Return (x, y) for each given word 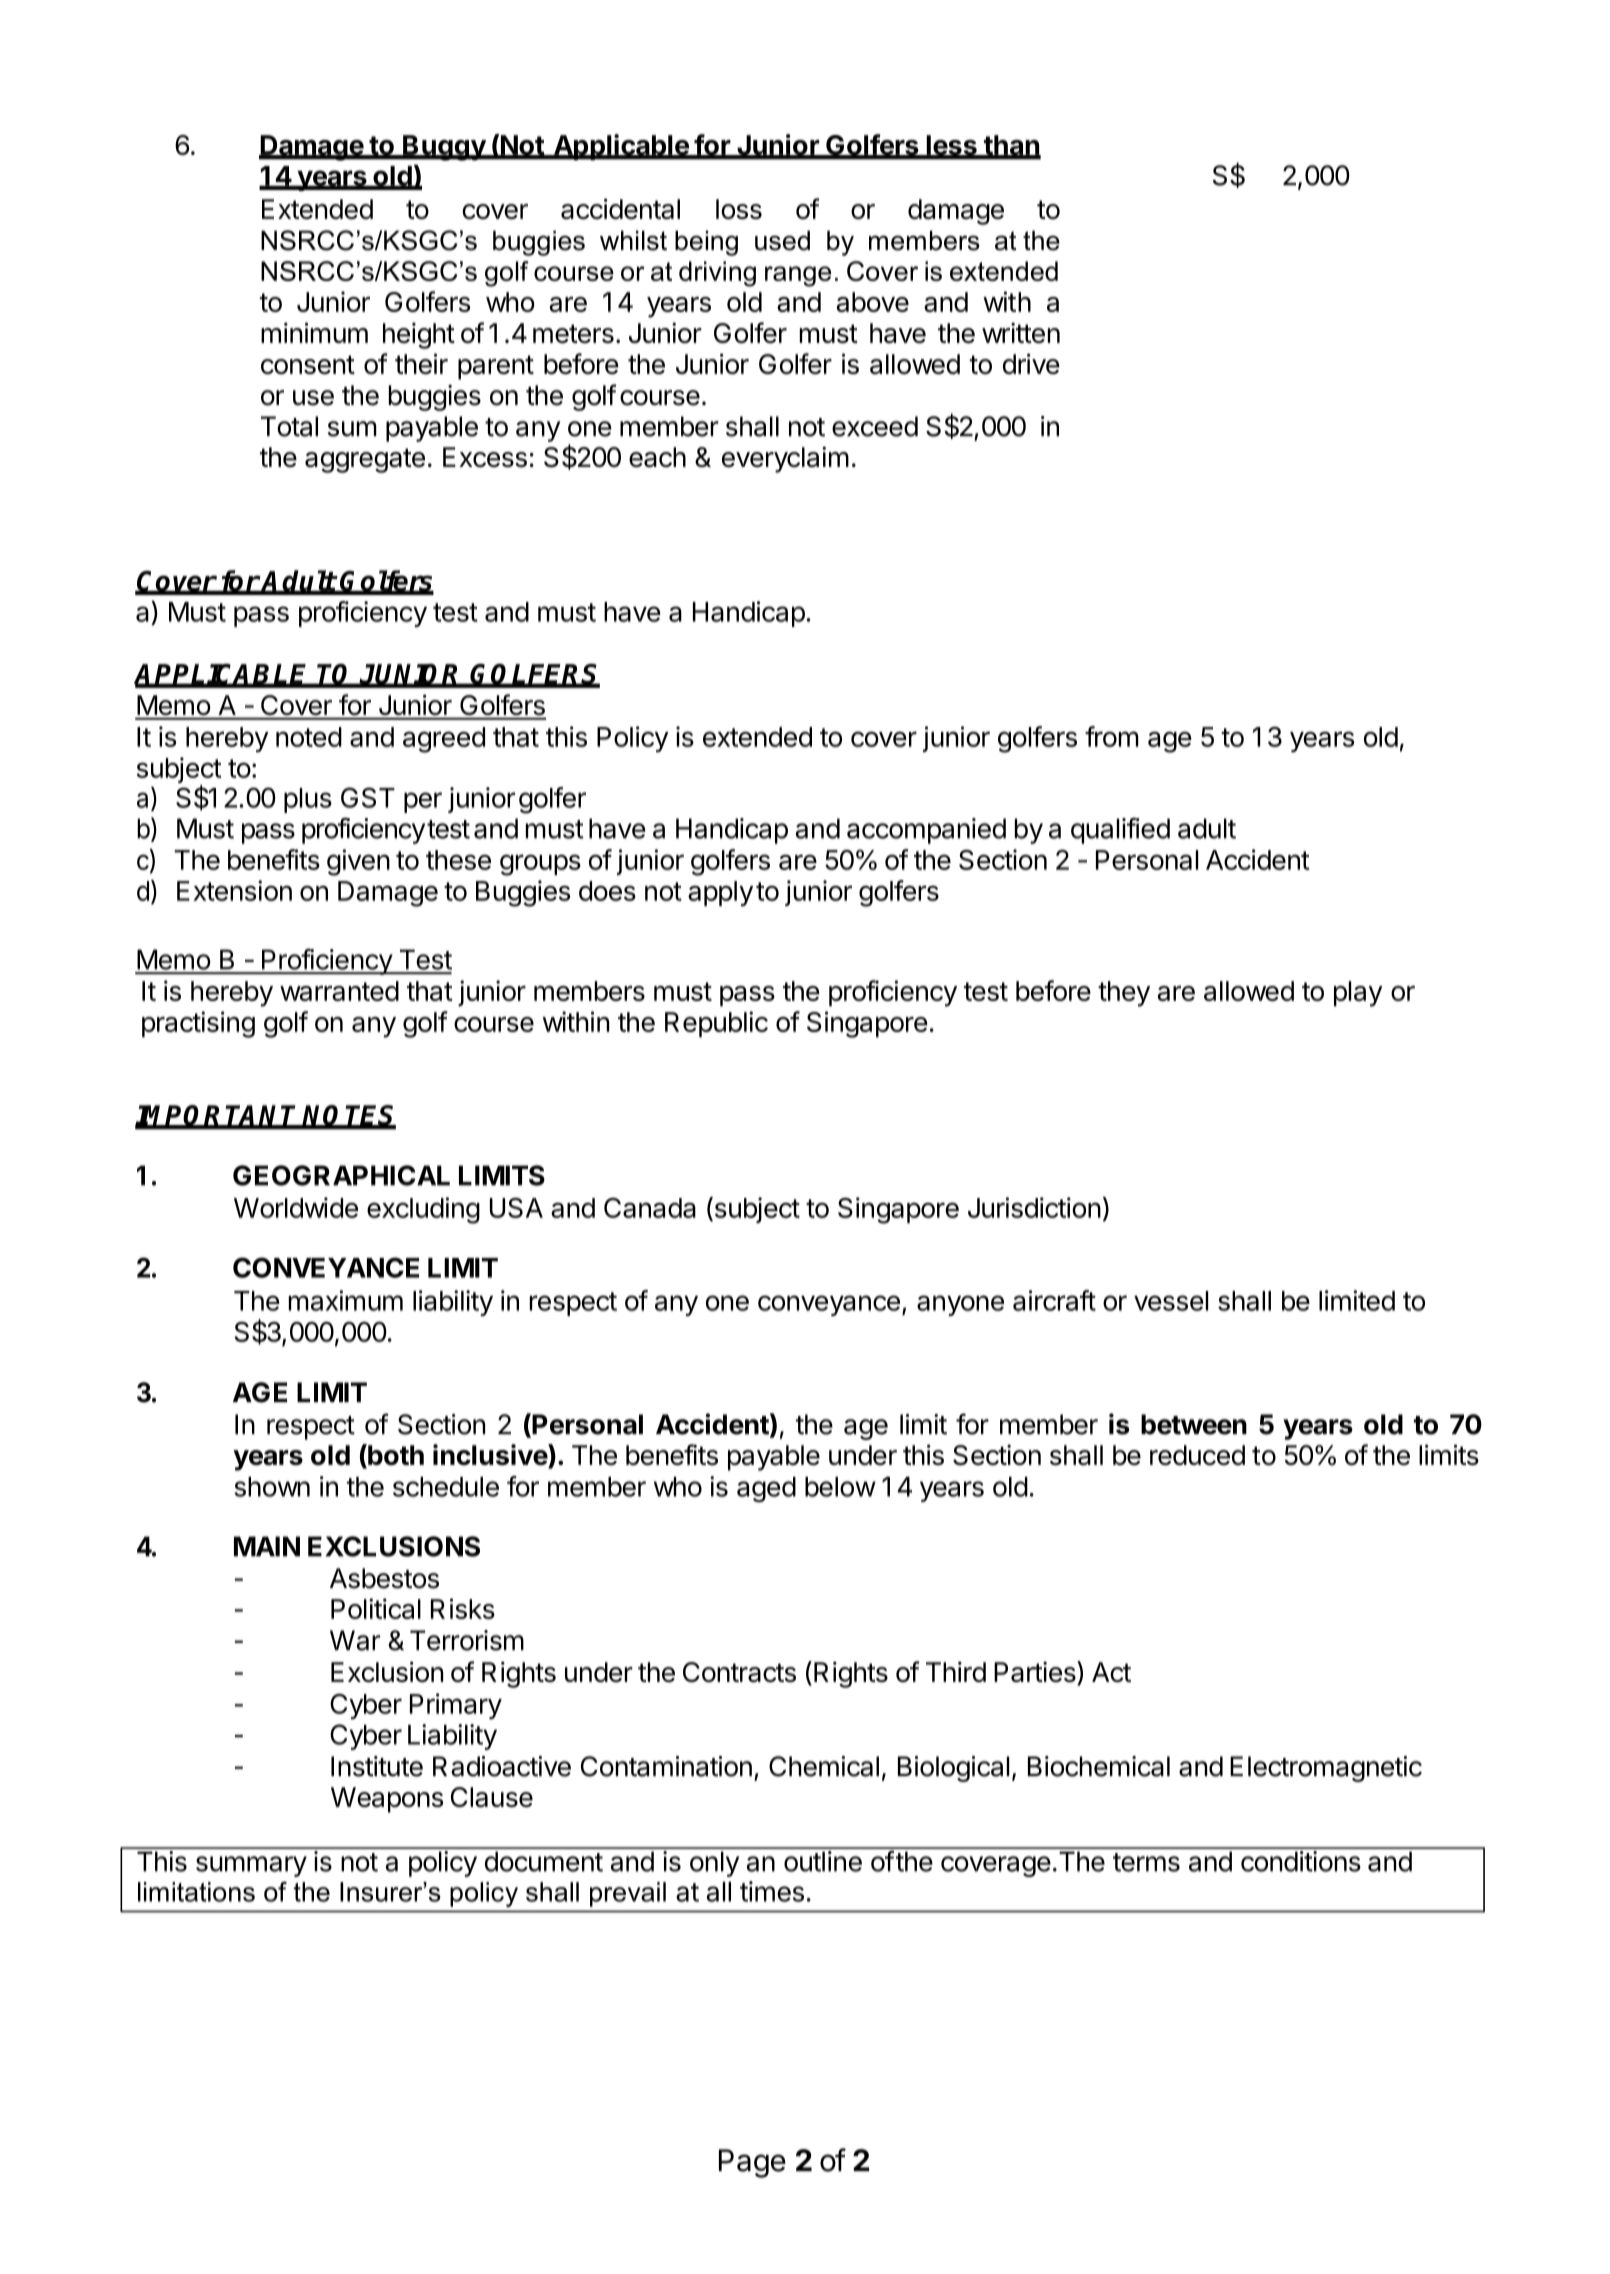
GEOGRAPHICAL (341, 1175)
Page (752, 2163)
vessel (1171, 1301)
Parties (1036, 1671)
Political (376, 1608)
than (1011, 146)
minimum (314, 332)
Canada (650, 1208)
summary (251, 1866)
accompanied (926, 831)
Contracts (739, 1672)
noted (309, 737)
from (1112, 736)
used (782, 240)
